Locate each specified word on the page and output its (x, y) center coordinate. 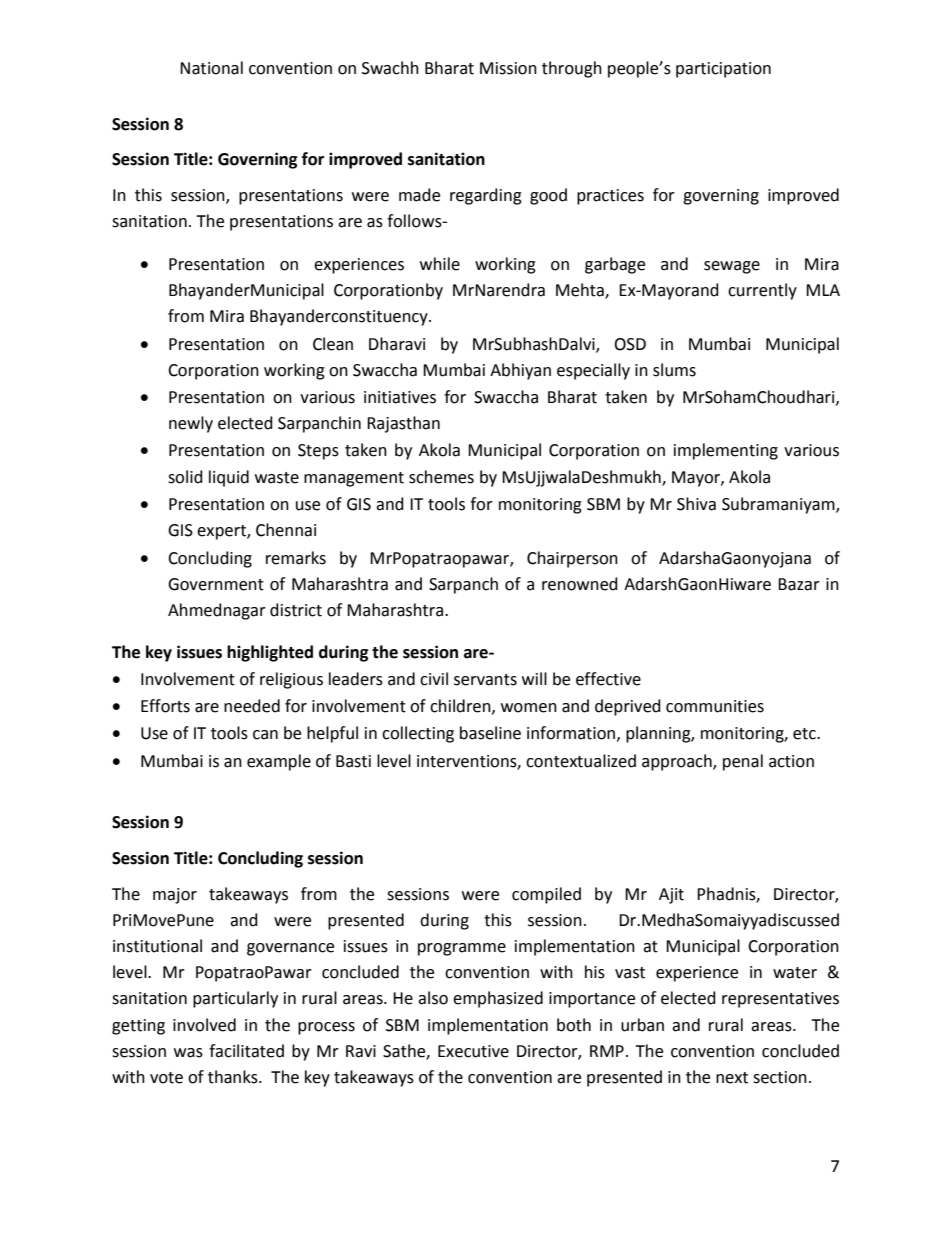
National (211, 68)
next (732, 1078)
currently (762, 291)
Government (216, 584)
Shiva (696, 504)
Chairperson (572, 559)
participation (723, 70)
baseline (490, 733)
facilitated (246, 1051)
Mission (508, 68)
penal (743, 762)
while (440, 264)
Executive (473, 1051)
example (279, 762)
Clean (333, 344)
